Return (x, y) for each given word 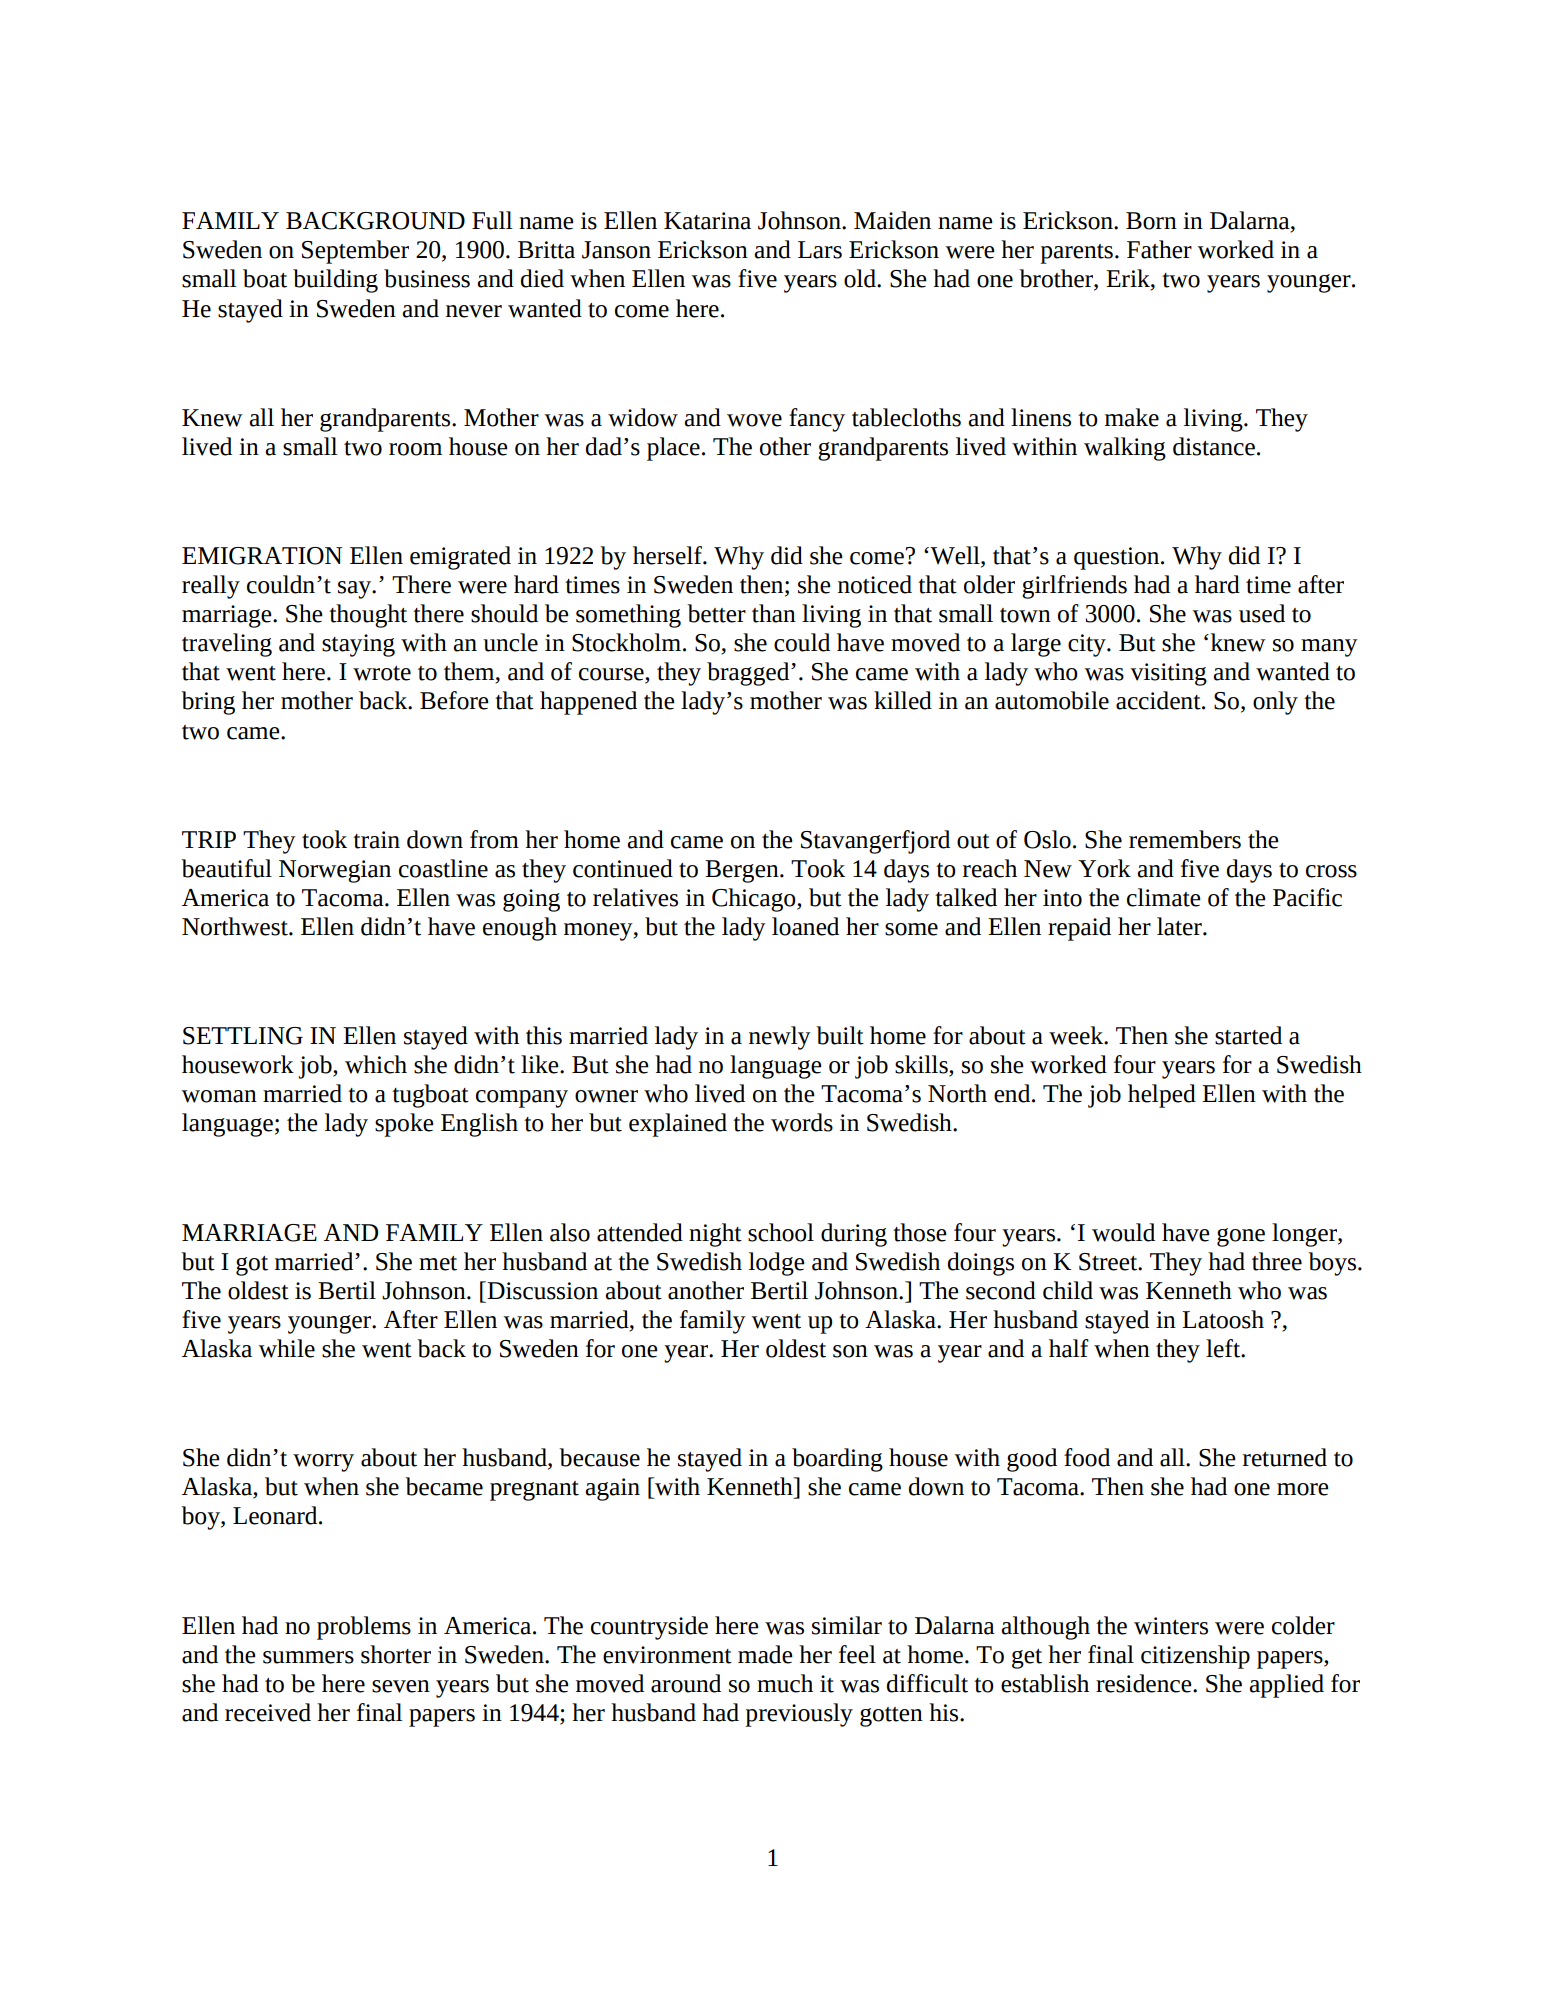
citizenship (1195, 1657)
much (785, 1683)
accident (1159, 700)
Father (1159, 249)
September (355, 252)
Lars (820, 250)
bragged (749, 674)
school (781, 1232)
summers (308, 1657)
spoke (404, 1125)
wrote (382, 673)
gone (1241, 1237)
